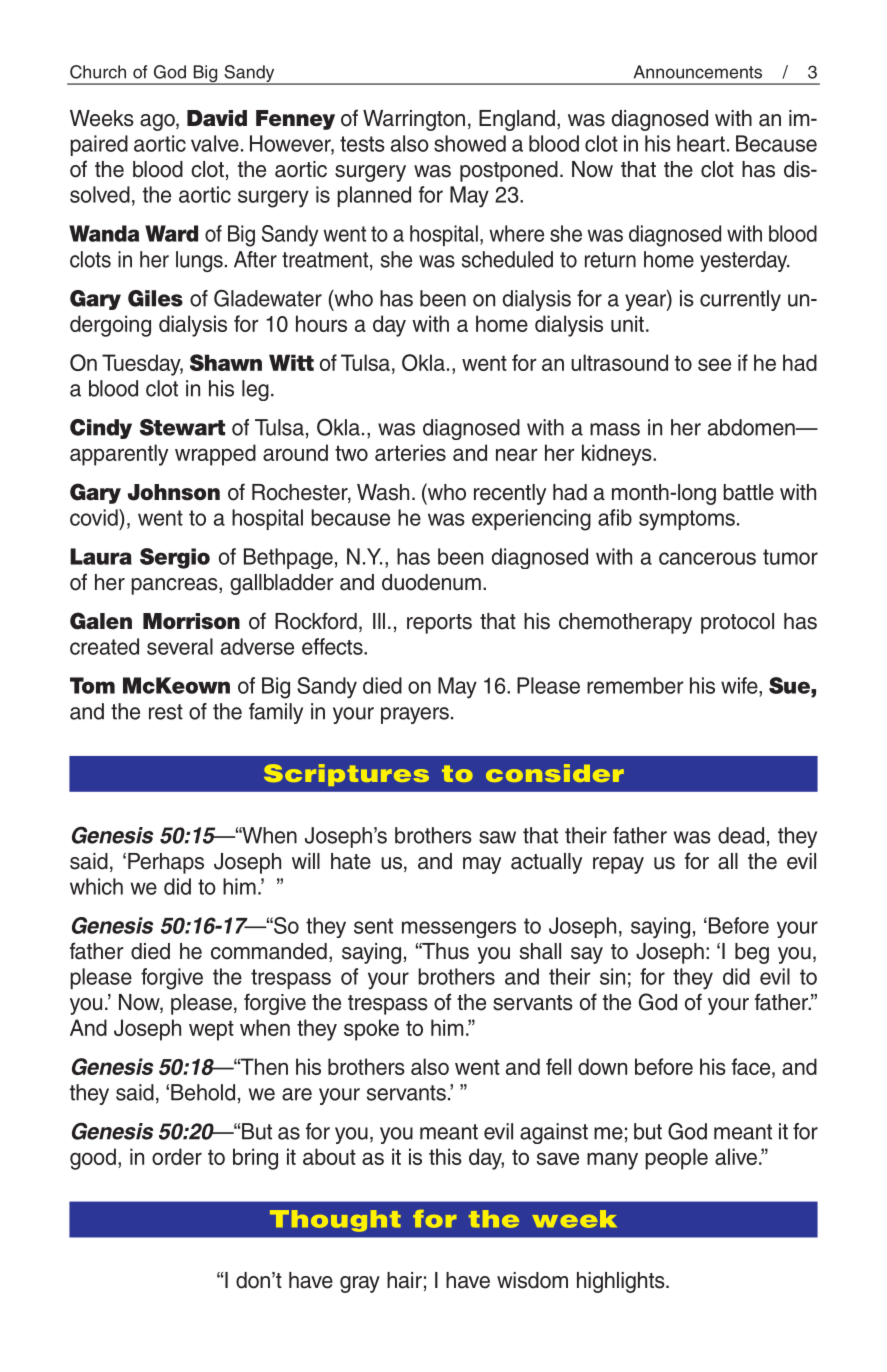 The height and width of the image is (1372, 887). Describe the element at coordinates (414, 120) in the image. I see `Warrington` at that location.
